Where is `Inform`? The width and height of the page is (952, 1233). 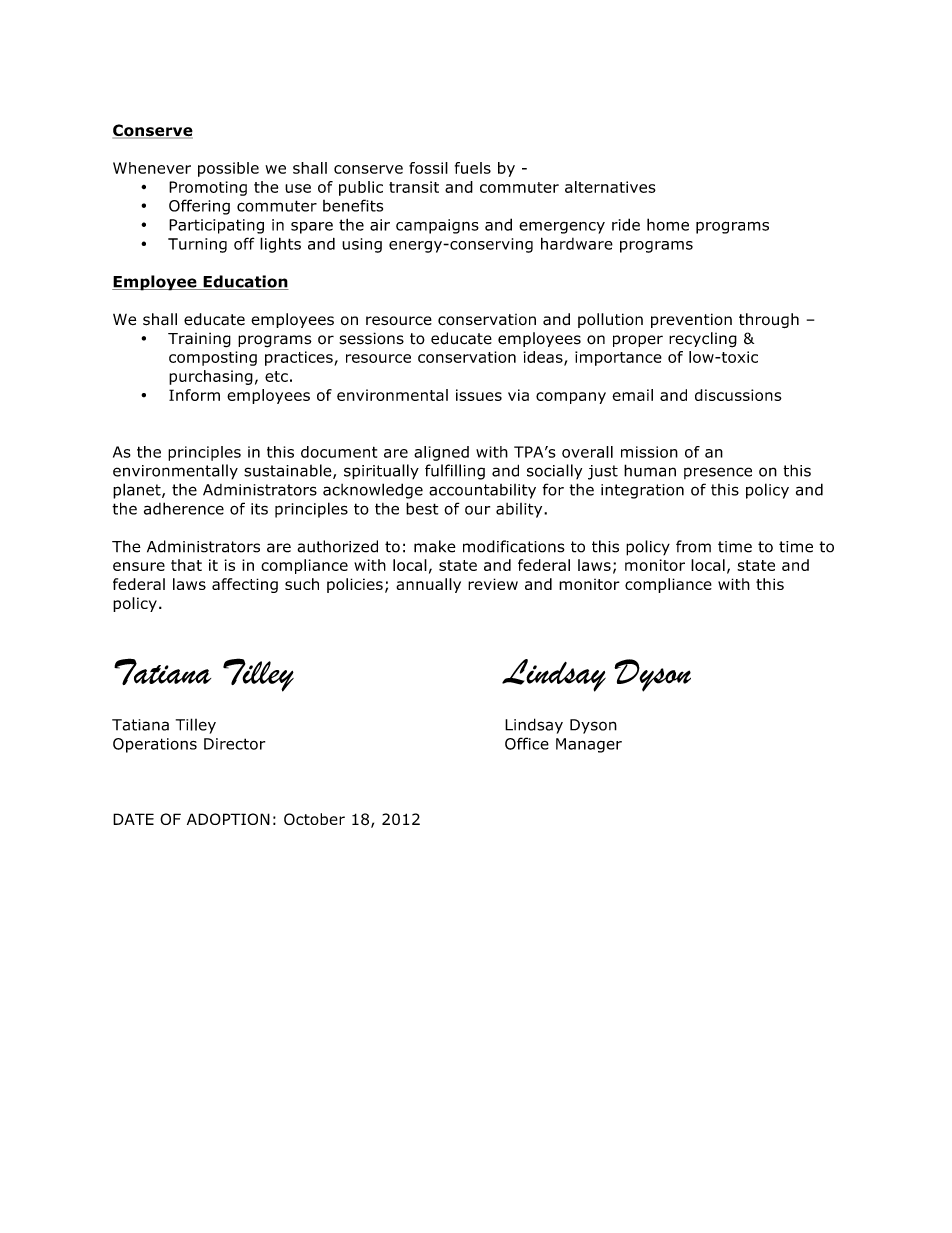
Inform is located at coordinates (194, 395).
